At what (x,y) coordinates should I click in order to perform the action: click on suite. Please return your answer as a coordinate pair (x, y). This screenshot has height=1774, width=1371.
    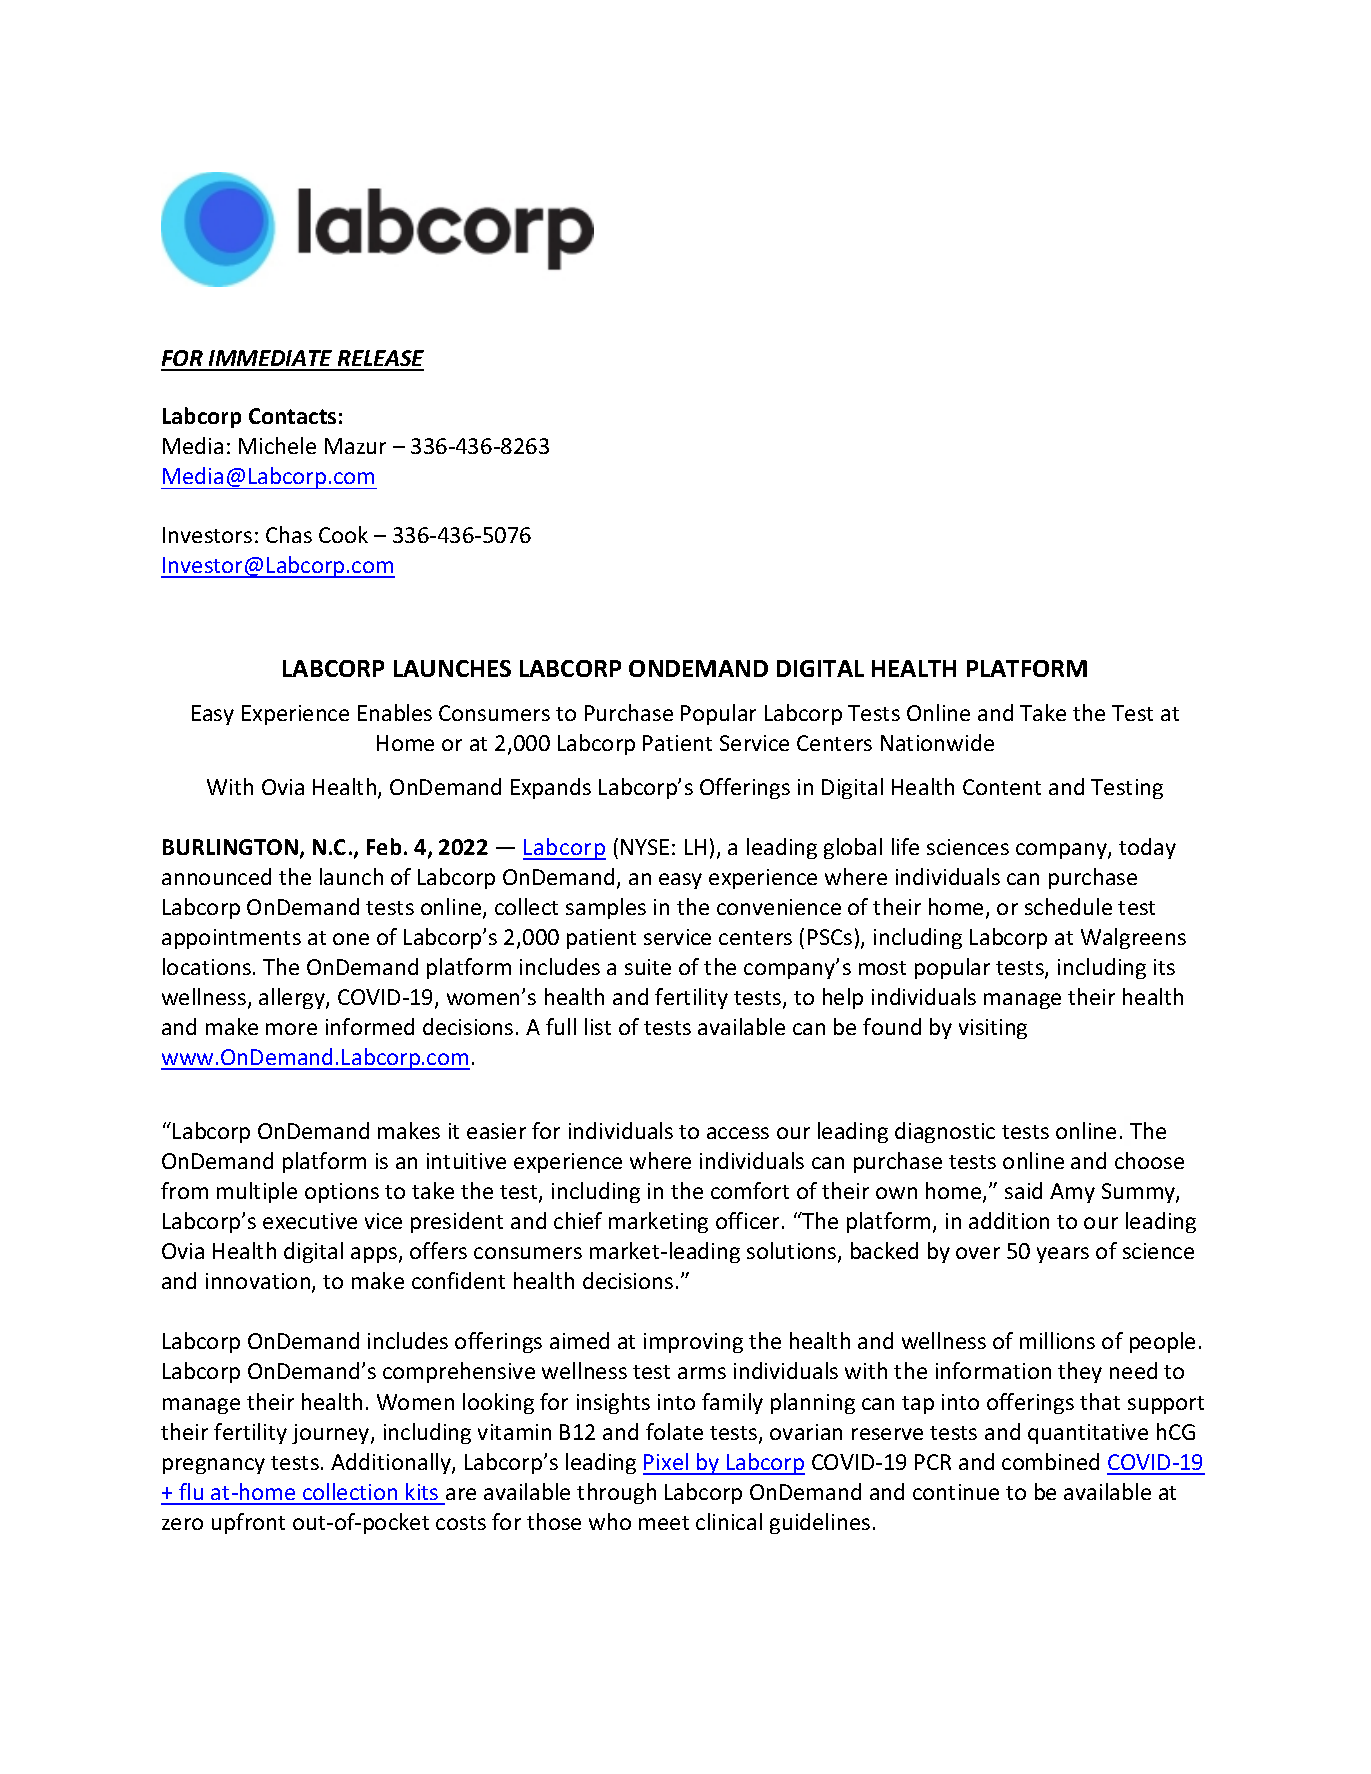
    Looking at the image, I should click on (648, 967).
